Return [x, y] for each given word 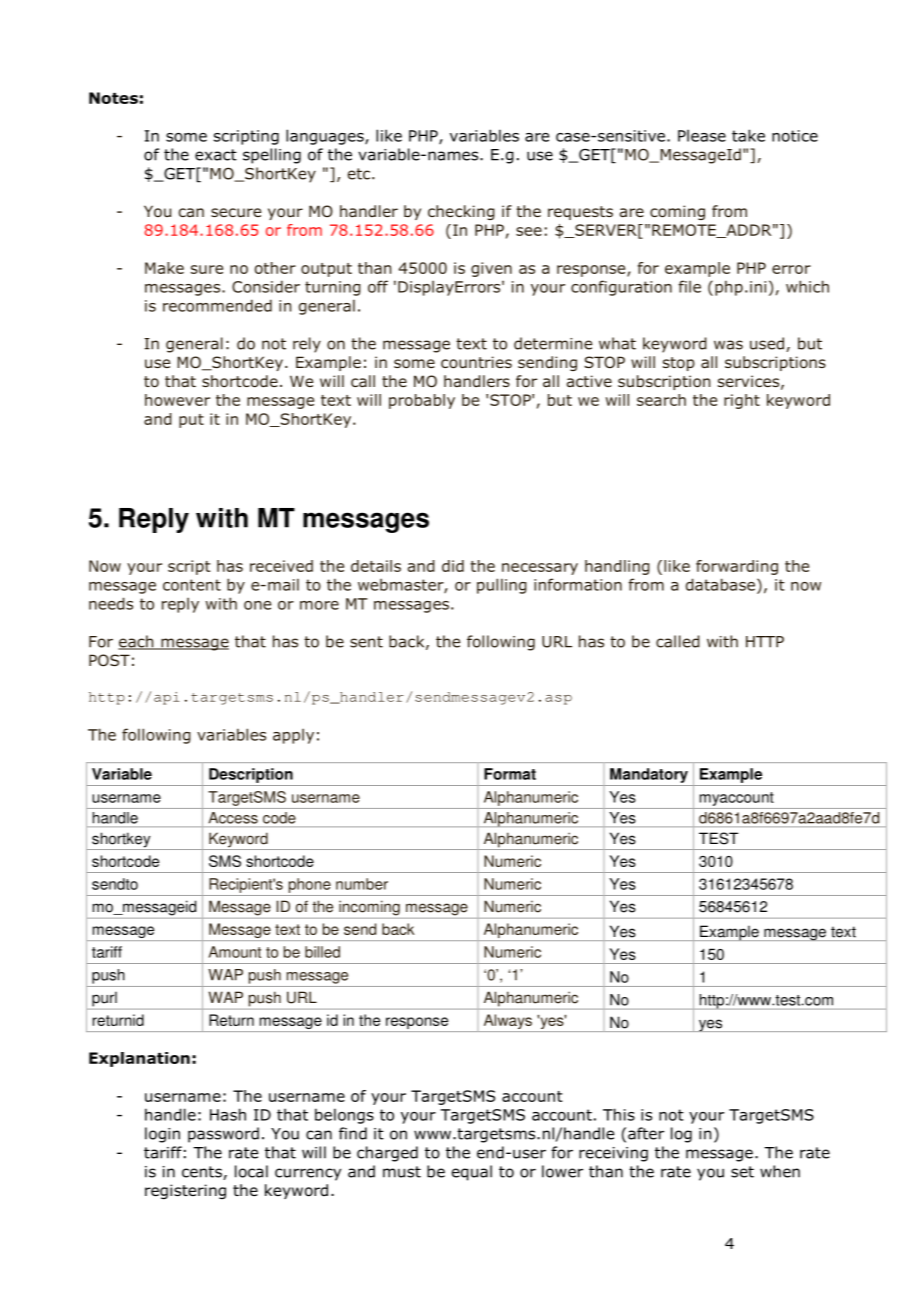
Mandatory [649, 775]
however [177, 400]
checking [461, 212]
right [742, 401]
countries [476, 362]
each [137, 642]
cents [203, 1173]
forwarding [737, 567]
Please [702, 135]
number [362, 884]
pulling [502, 586]
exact [216, 155]
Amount [235, 952]
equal [472, 1173]
